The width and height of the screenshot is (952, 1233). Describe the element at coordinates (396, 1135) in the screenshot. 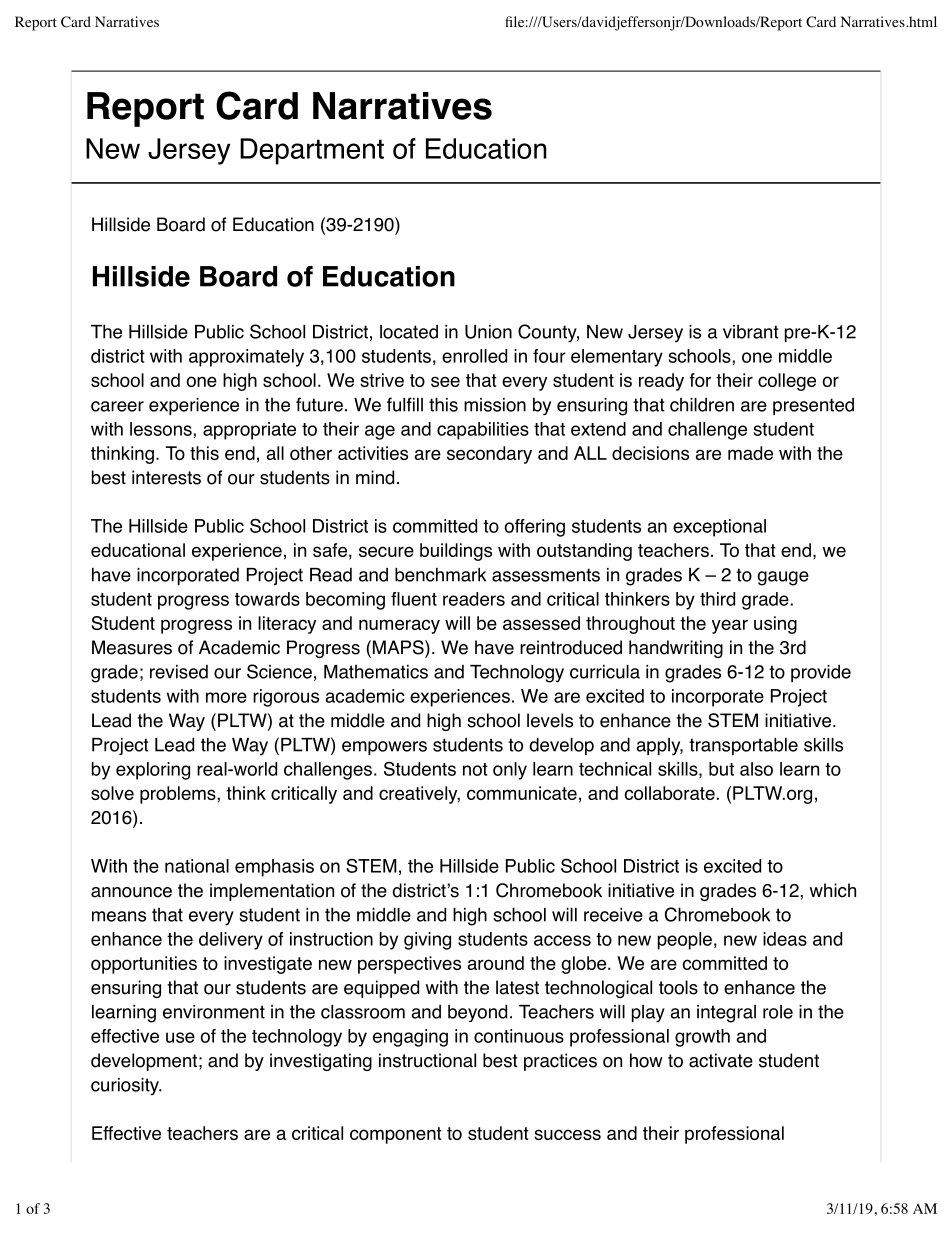

I see `component` at that location.
